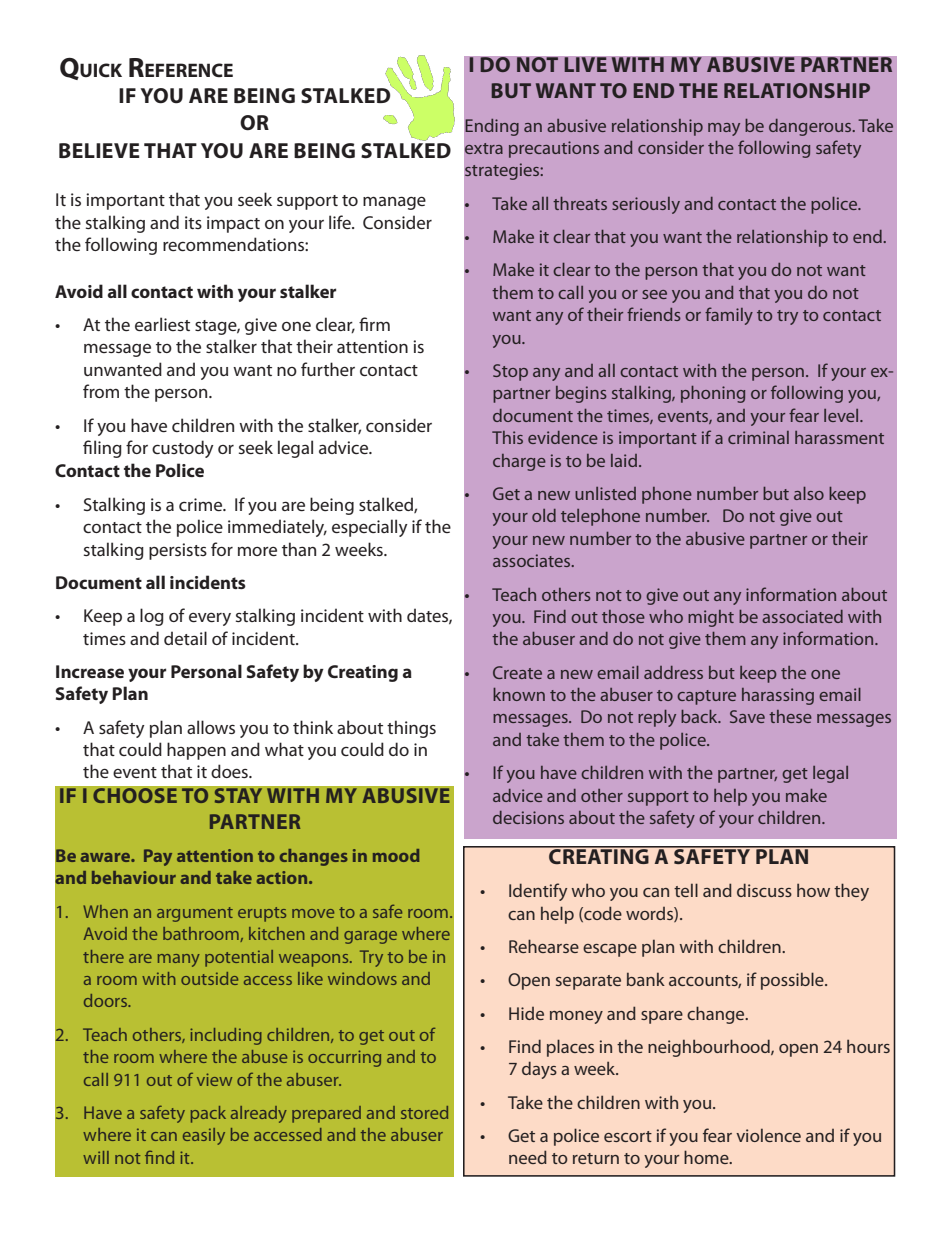 This page has width=952, height=1233. I want to click on criminal, so click(758, 437).
